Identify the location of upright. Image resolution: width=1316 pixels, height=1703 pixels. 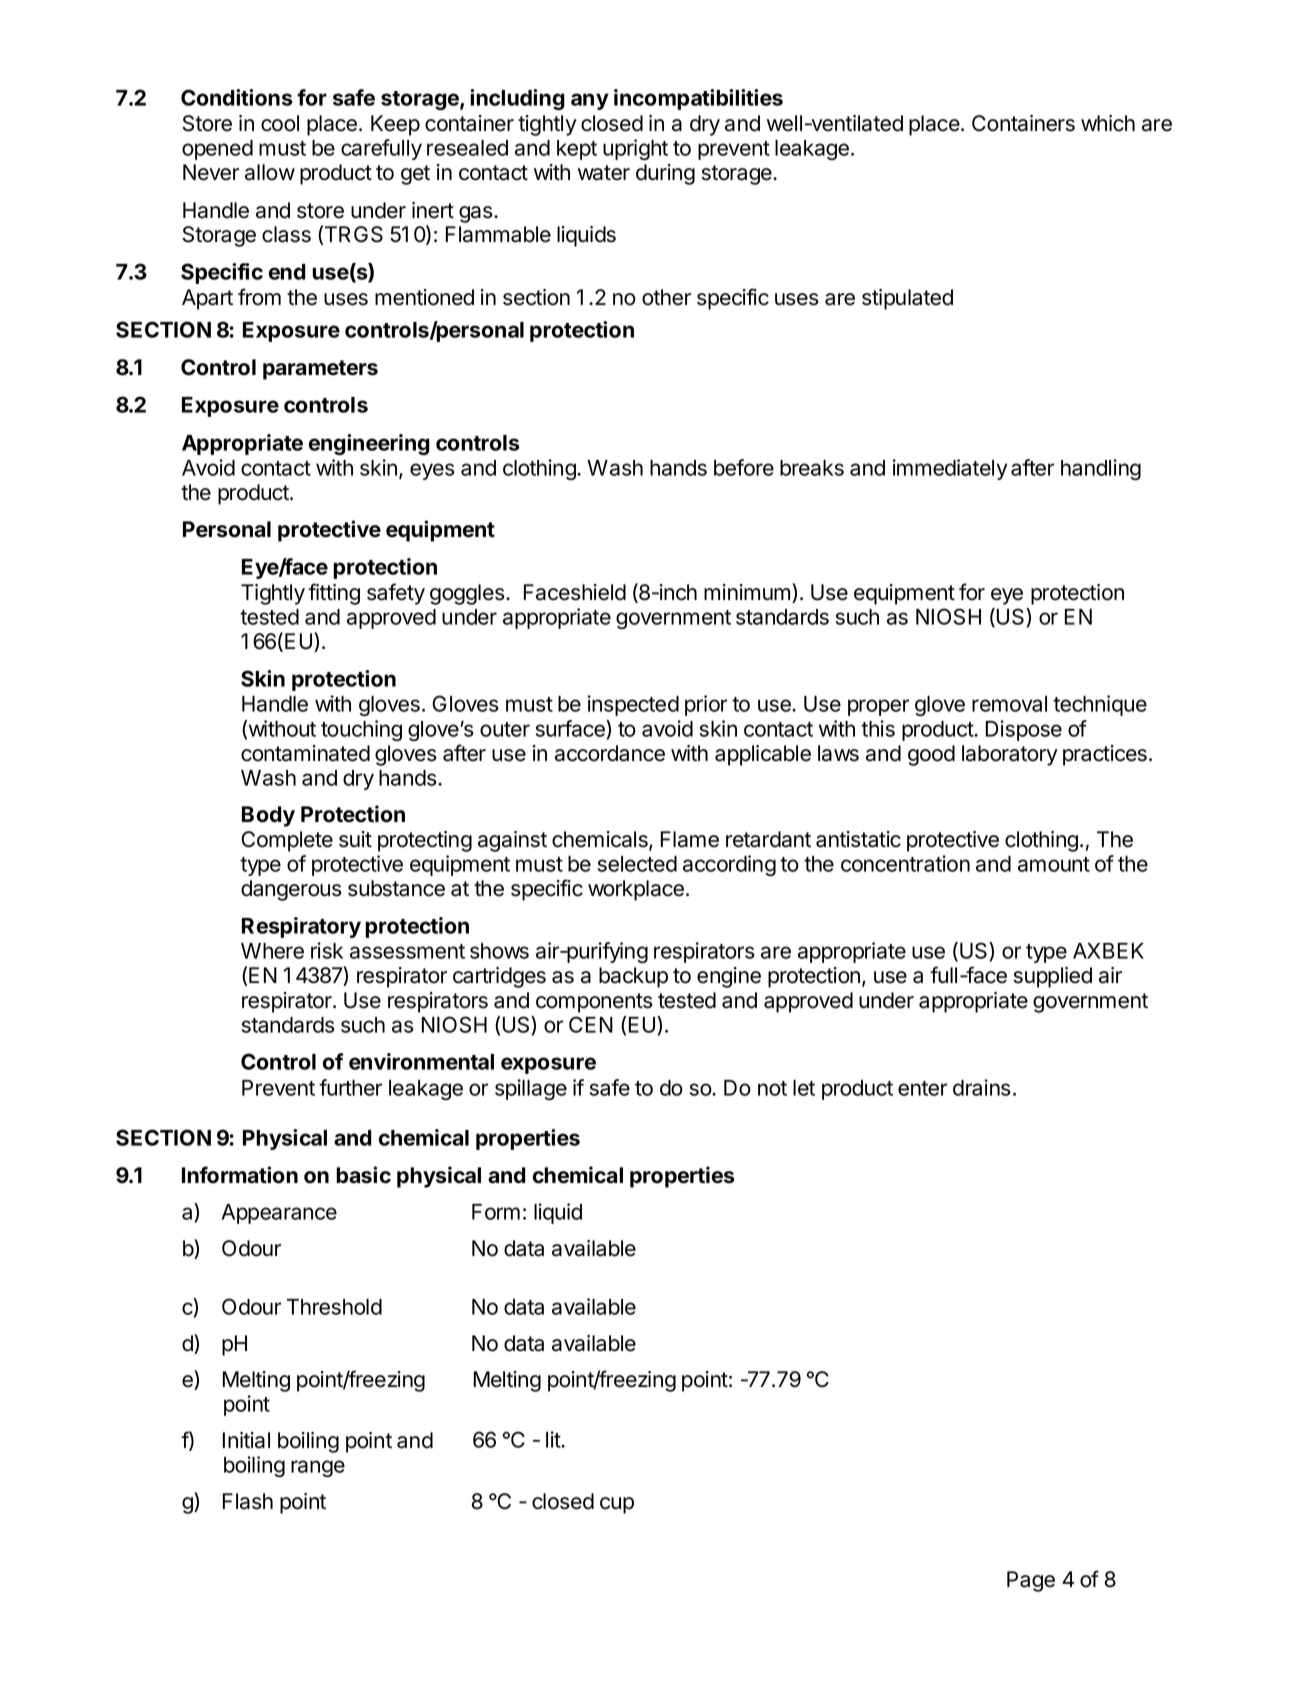
(635, 149).
